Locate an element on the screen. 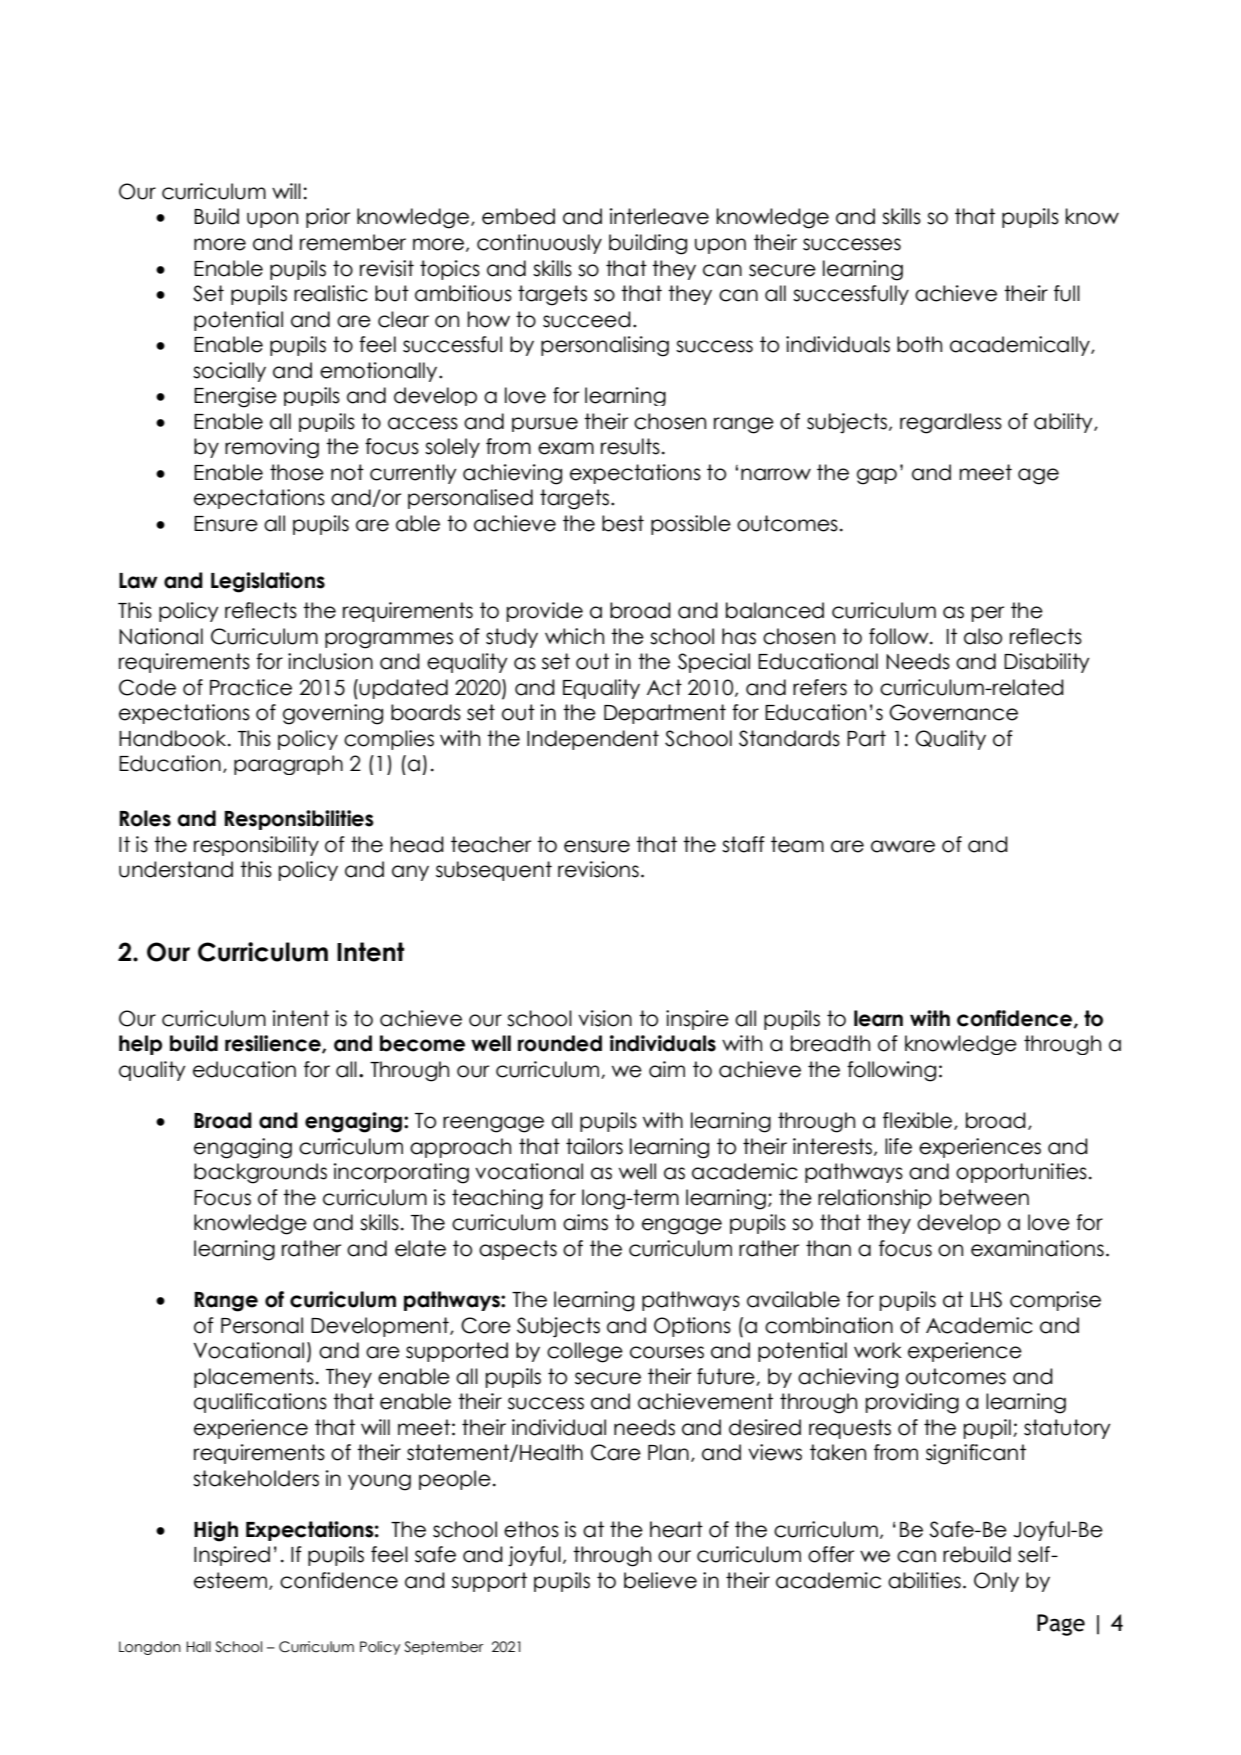  subsequent is located at coordinates (494, 871).
